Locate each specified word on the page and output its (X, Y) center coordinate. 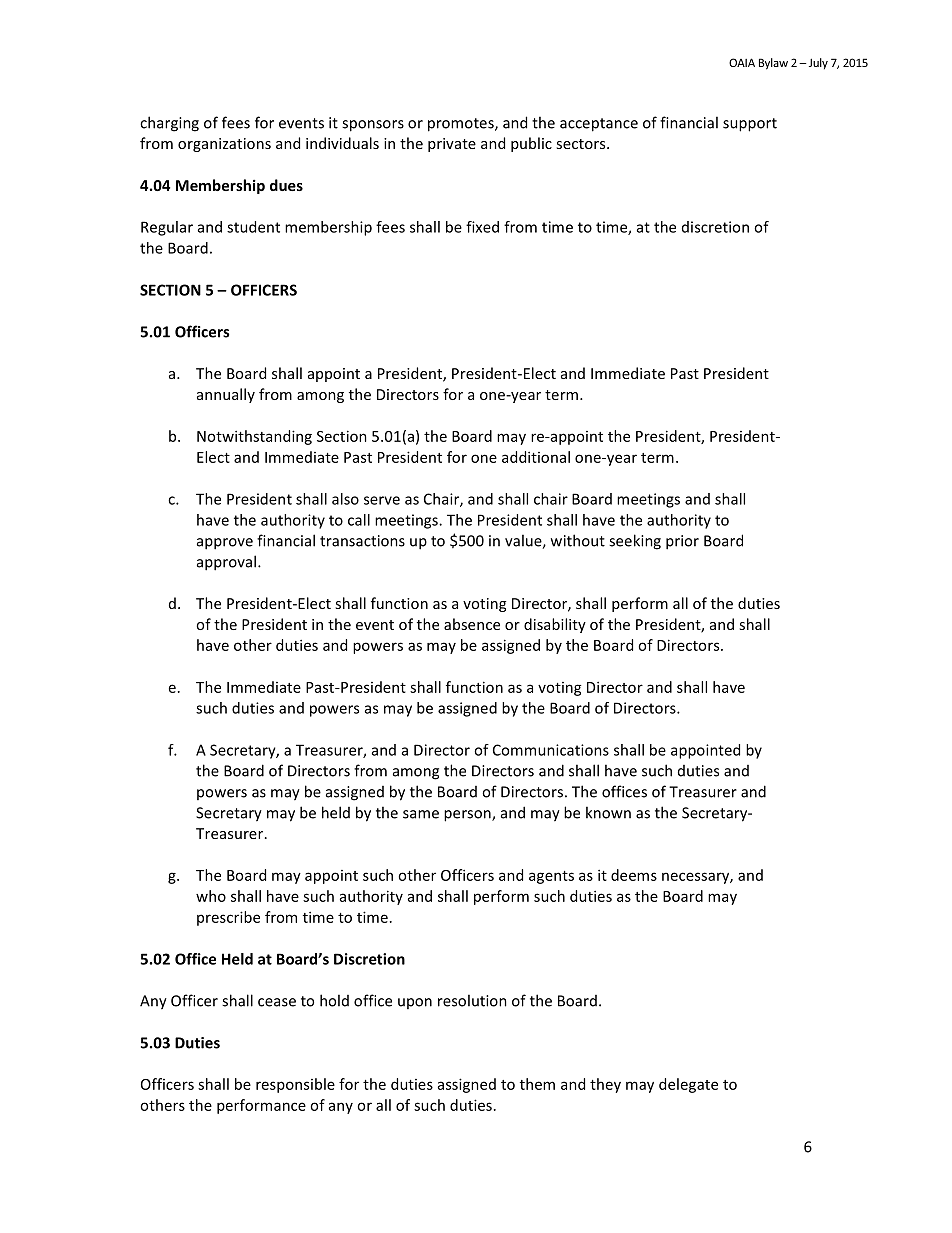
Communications (551, 750)
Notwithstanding (254, 437)
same (421, 814)
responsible (295, 1085)
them (537, 1084)
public (531, 144)
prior (682, 542)
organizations (224, 145)
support (750, 125)
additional (536, 457)
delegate (688, 1085)
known (608, 812)
